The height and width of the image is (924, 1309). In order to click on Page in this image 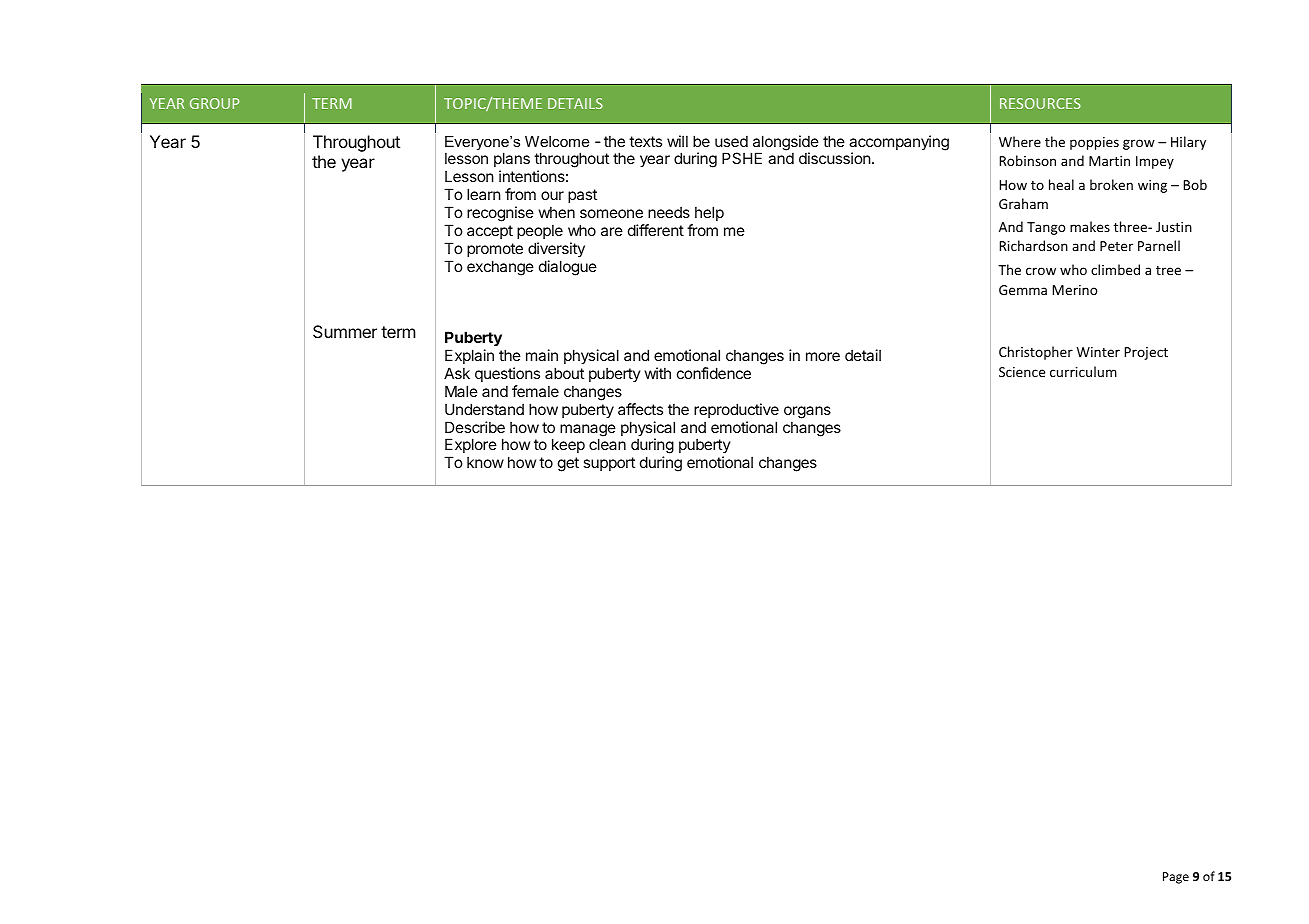, I will do `click(1176, 878)`.
